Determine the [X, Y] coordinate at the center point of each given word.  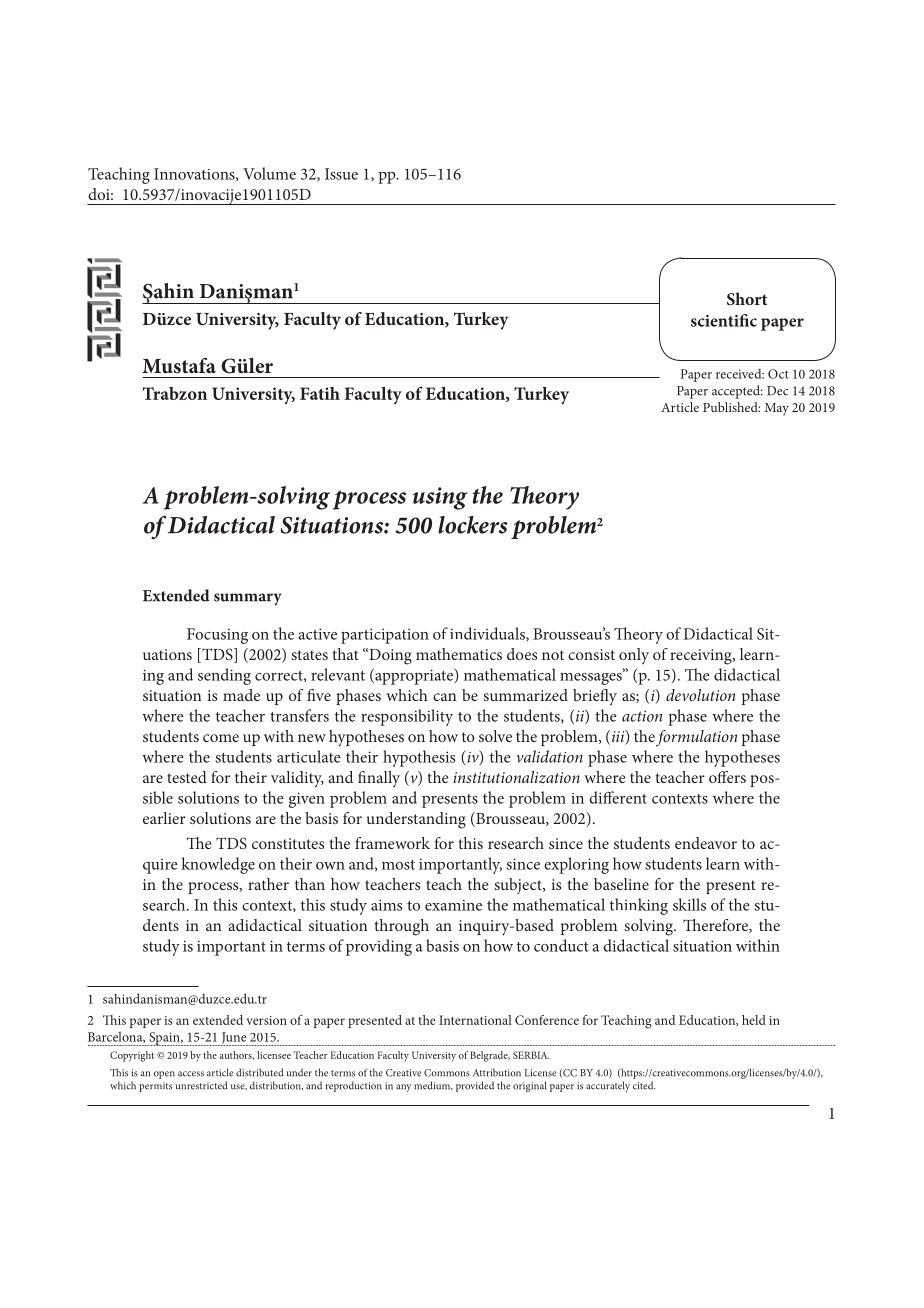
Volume [269, 173]
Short [747, 299]
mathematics [459, 654]
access [191, 1074]
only [634, 656]
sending [224, 676]
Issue [341, 174]
